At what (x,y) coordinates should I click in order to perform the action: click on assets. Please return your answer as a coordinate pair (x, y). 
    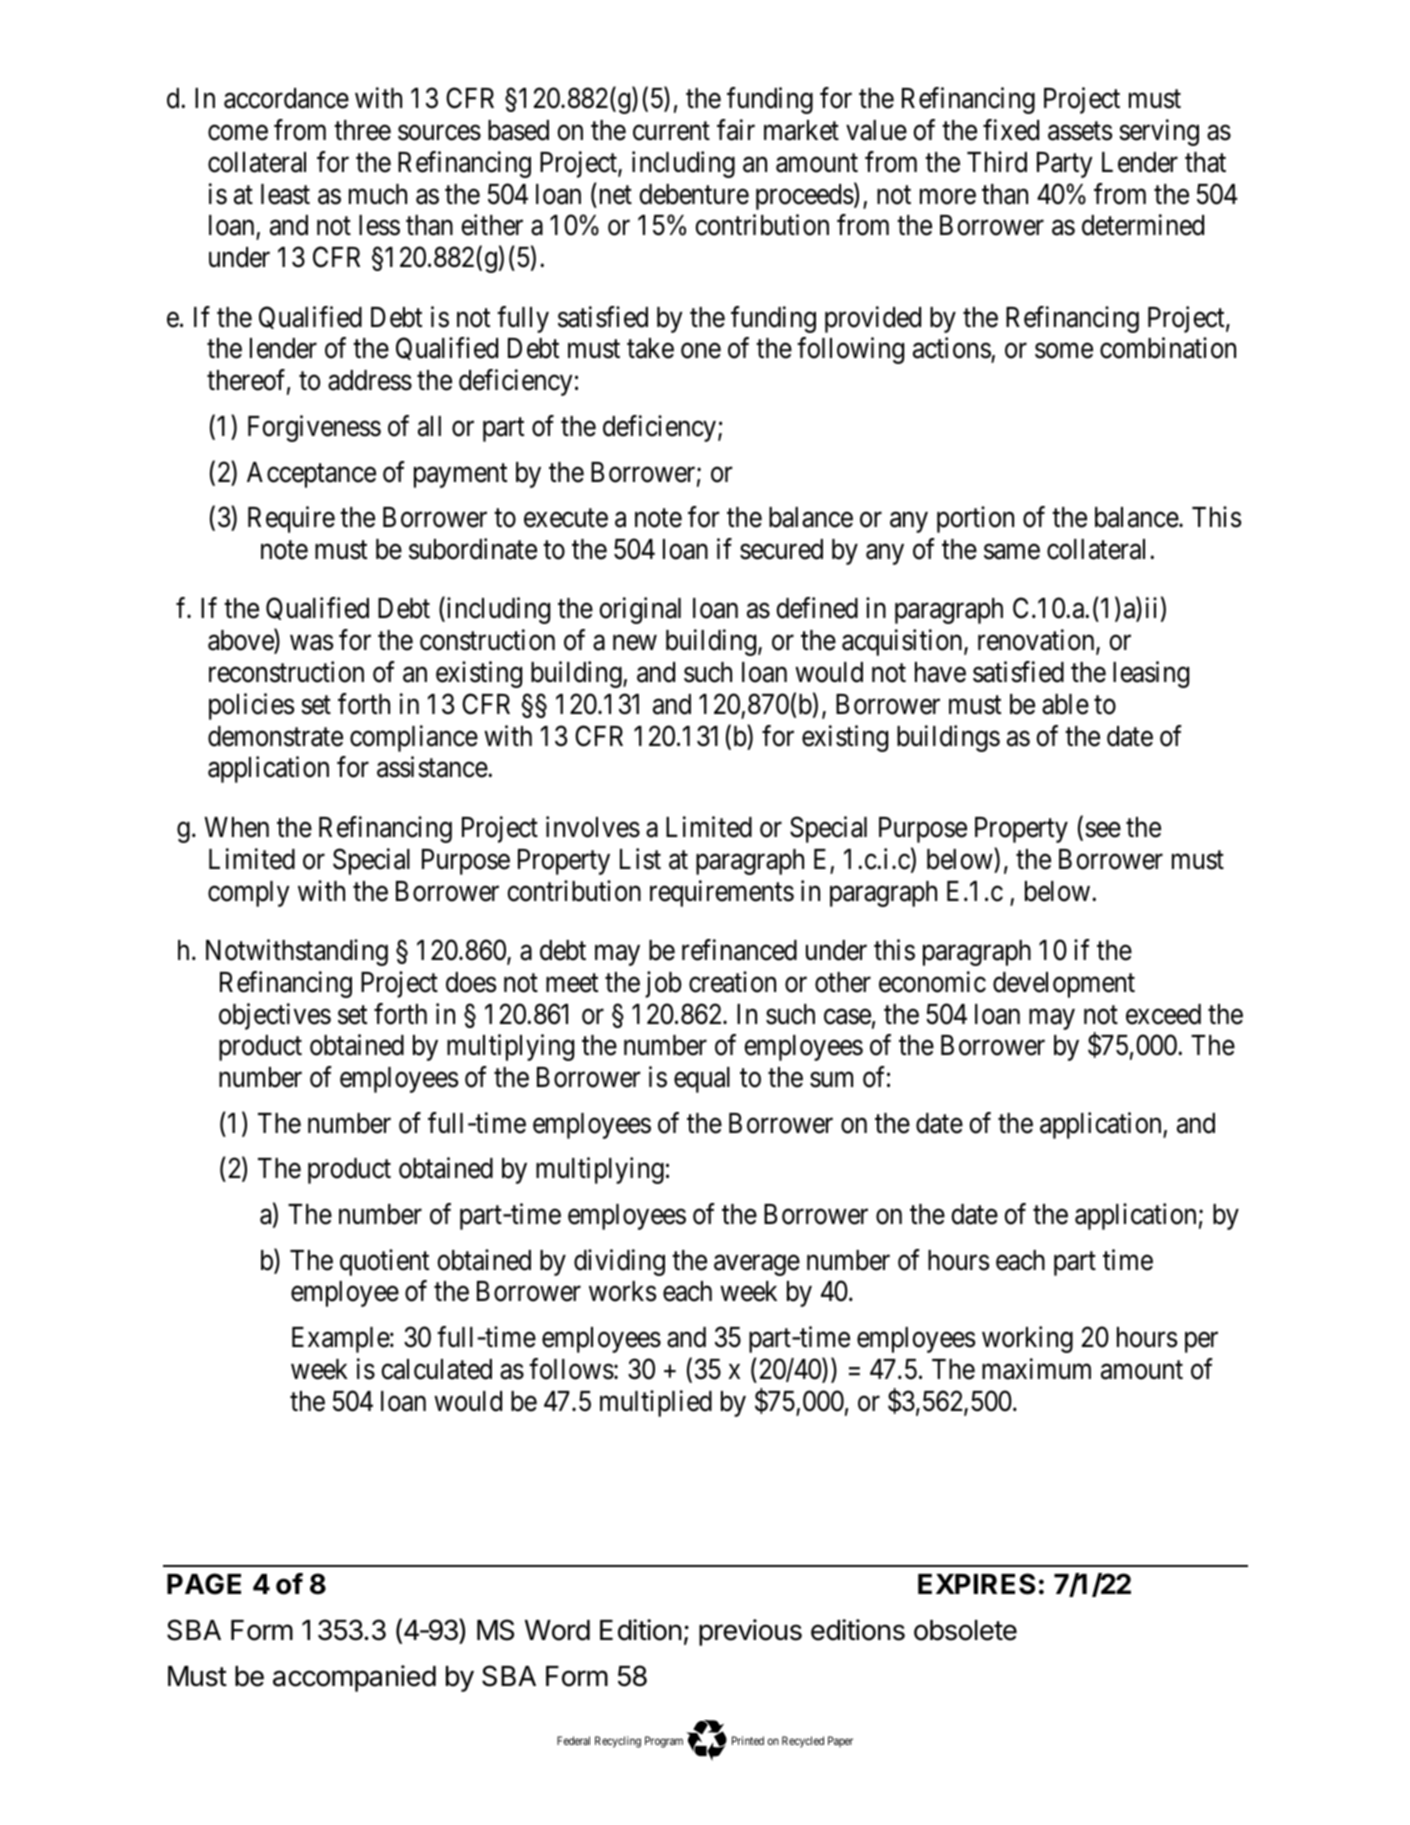
    Looking at the image, I should click on (1080, 131).
